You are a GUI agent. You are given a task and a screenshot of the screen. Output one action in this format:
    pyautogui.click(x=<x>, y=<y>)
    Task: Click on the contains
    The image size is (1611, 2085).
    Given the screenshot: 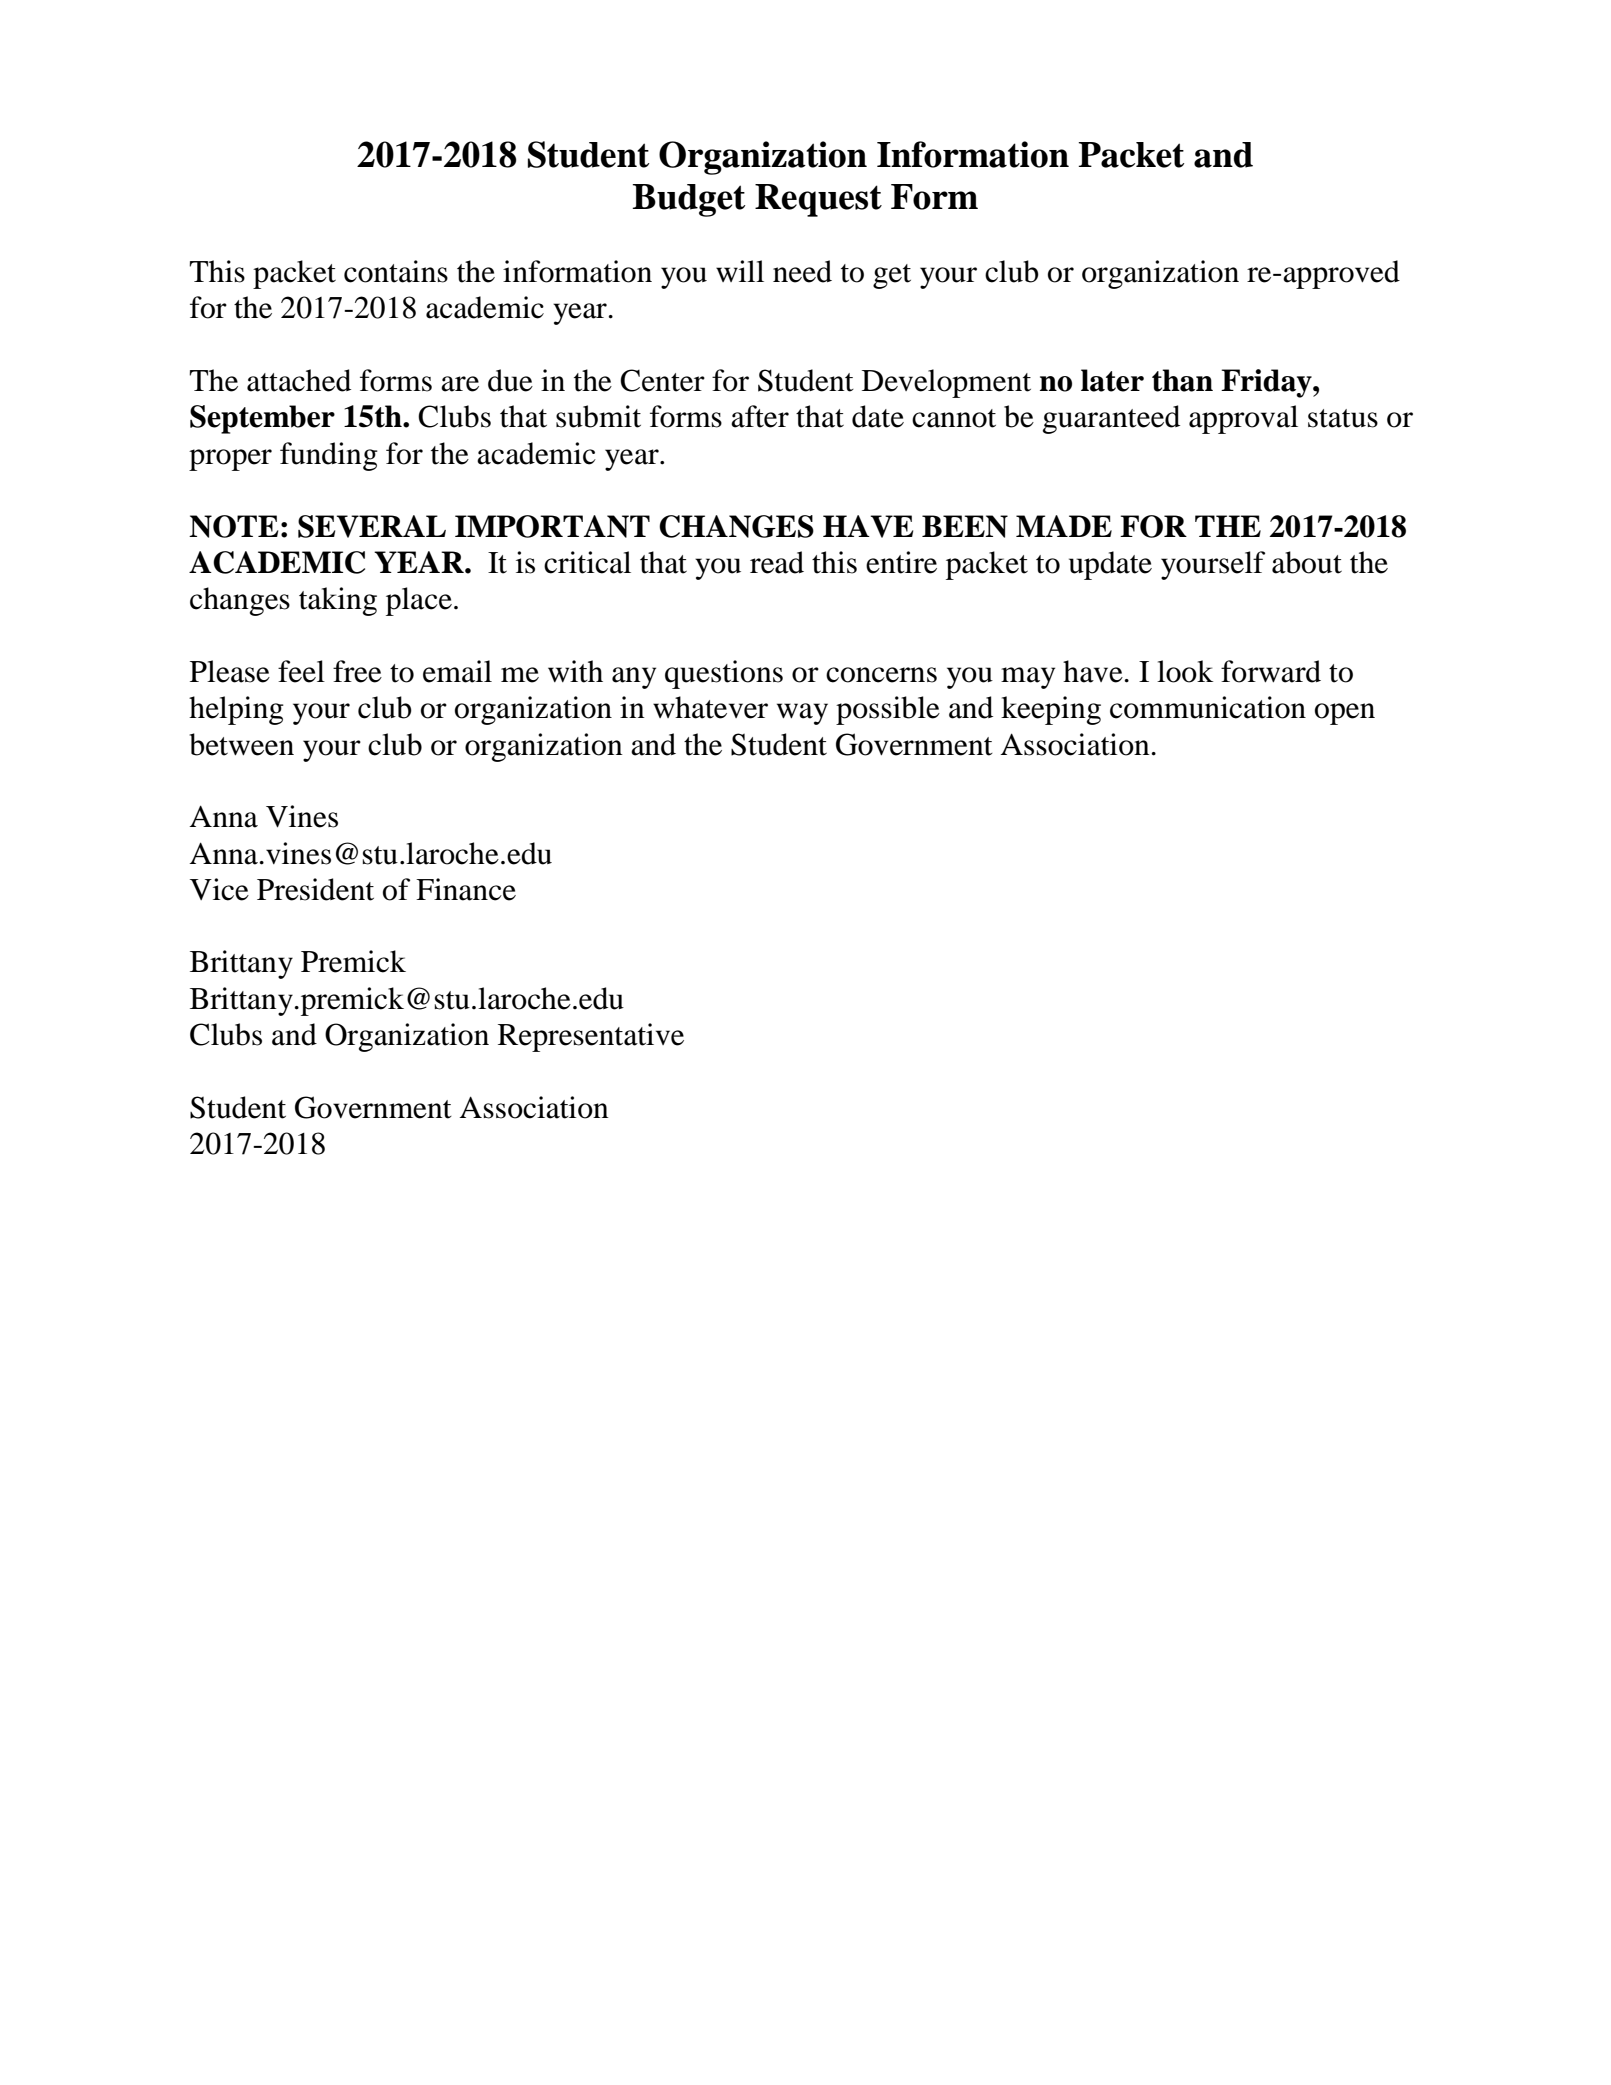 What is the action you would take?
    pyautogui.click(x=396, y=271)
